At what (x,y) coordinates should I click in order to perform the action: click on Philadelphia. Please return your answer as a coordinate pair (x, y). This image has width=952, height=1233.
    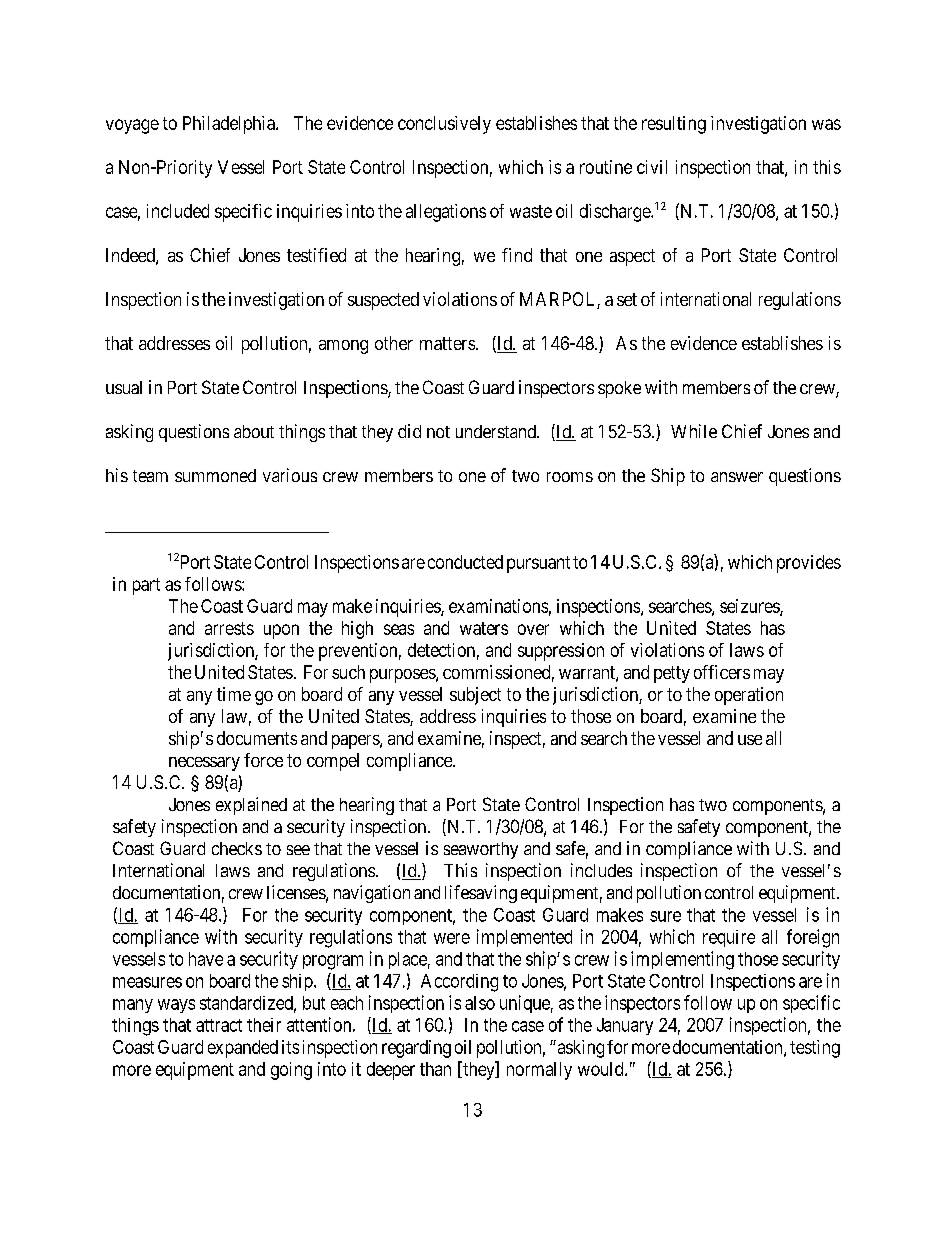
    Looking at the image, I should click on (230, 125).
